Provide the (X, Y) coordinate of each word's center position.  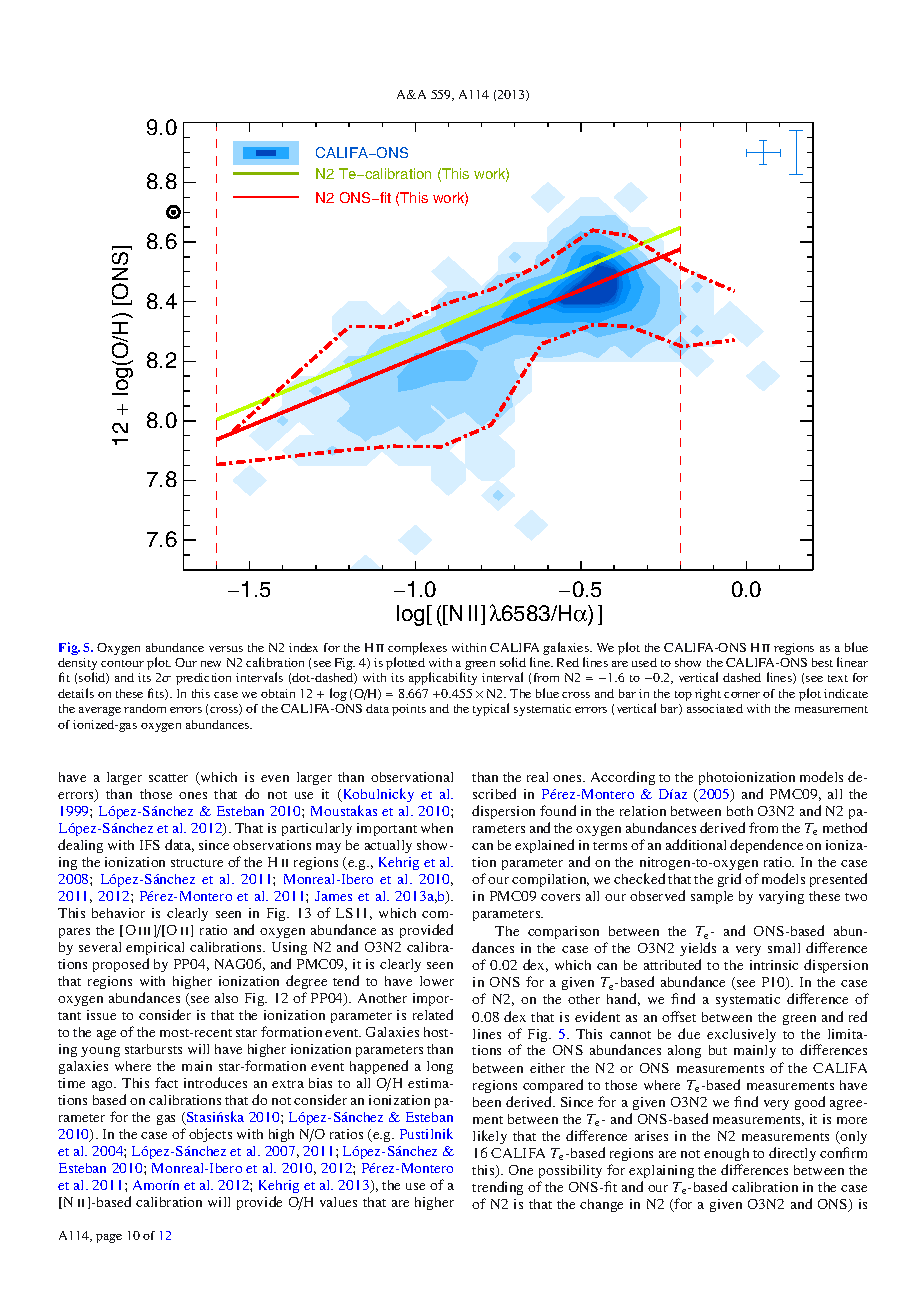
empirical (155, 948)
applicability (443, 678)
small (784, 948)
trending (497, 1188)
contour (122, 663)
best (822, 662)
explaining (661, 1171)
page (109, 1238)
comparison (563, 932)
